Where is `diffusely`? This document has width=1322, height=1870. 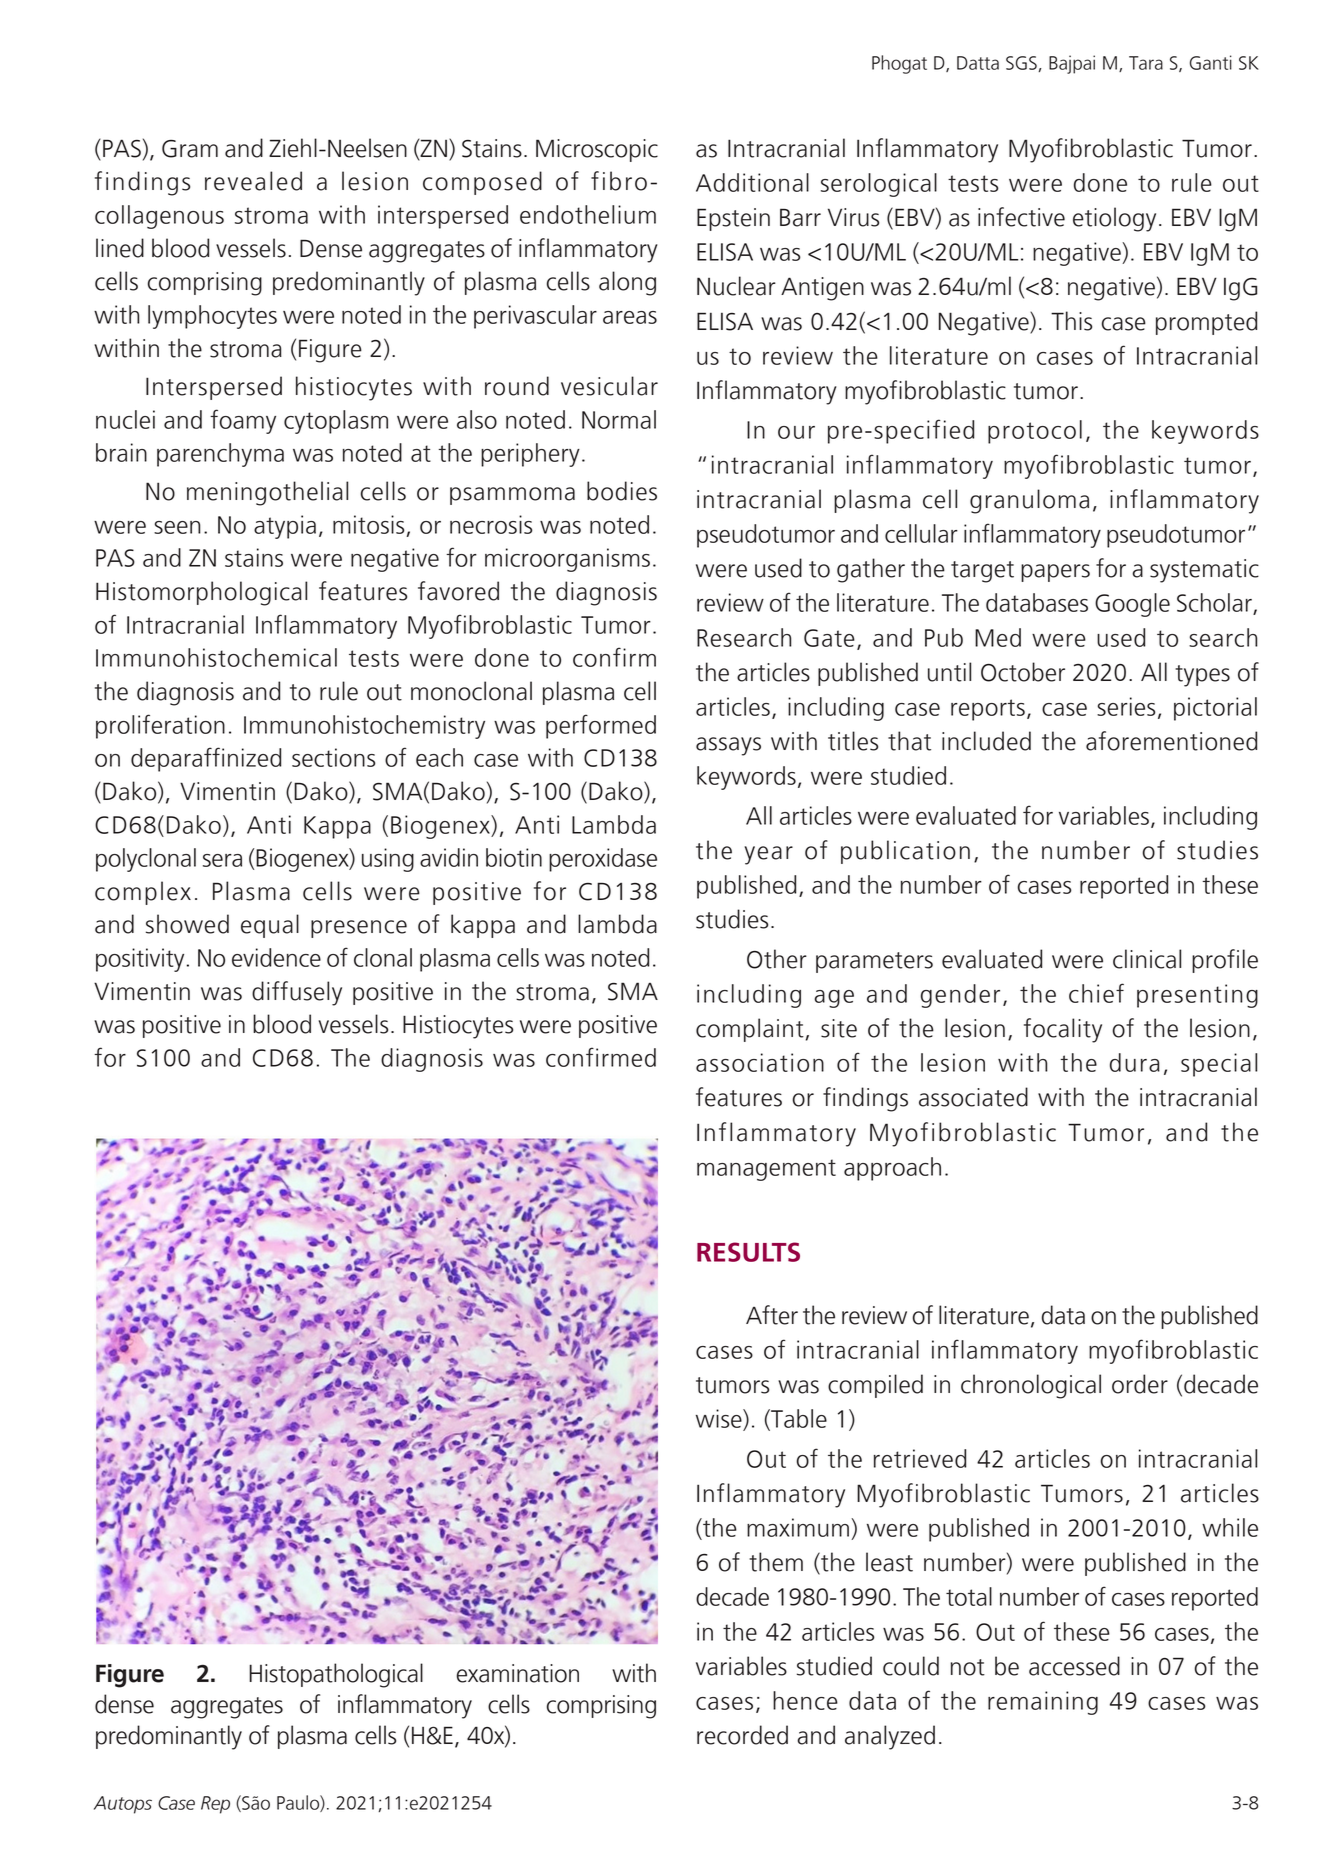
diffusely is located at coordinates (297, 993).
